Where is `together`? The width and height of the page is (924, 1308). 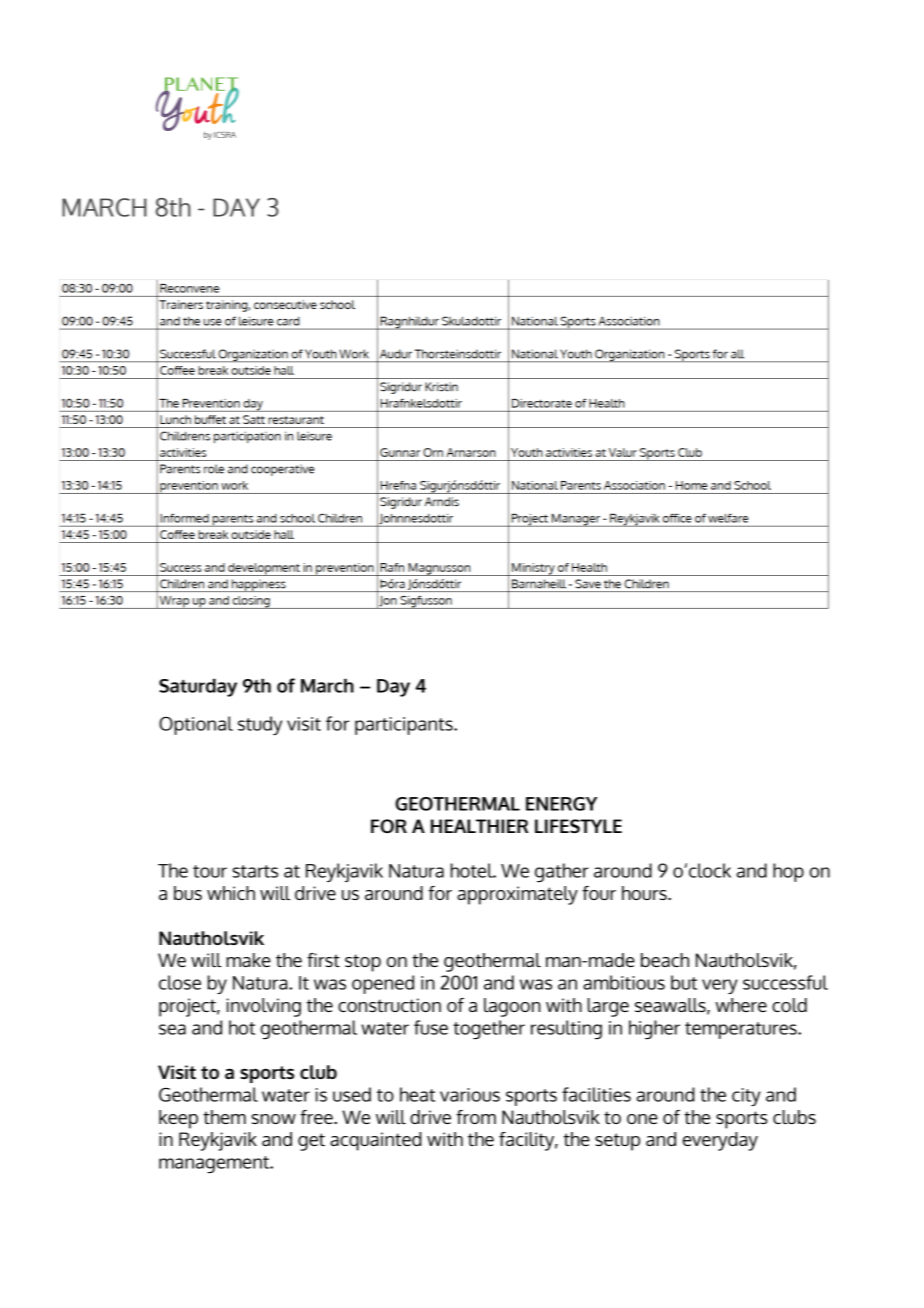
together is located at coordinates (489, 1029).
